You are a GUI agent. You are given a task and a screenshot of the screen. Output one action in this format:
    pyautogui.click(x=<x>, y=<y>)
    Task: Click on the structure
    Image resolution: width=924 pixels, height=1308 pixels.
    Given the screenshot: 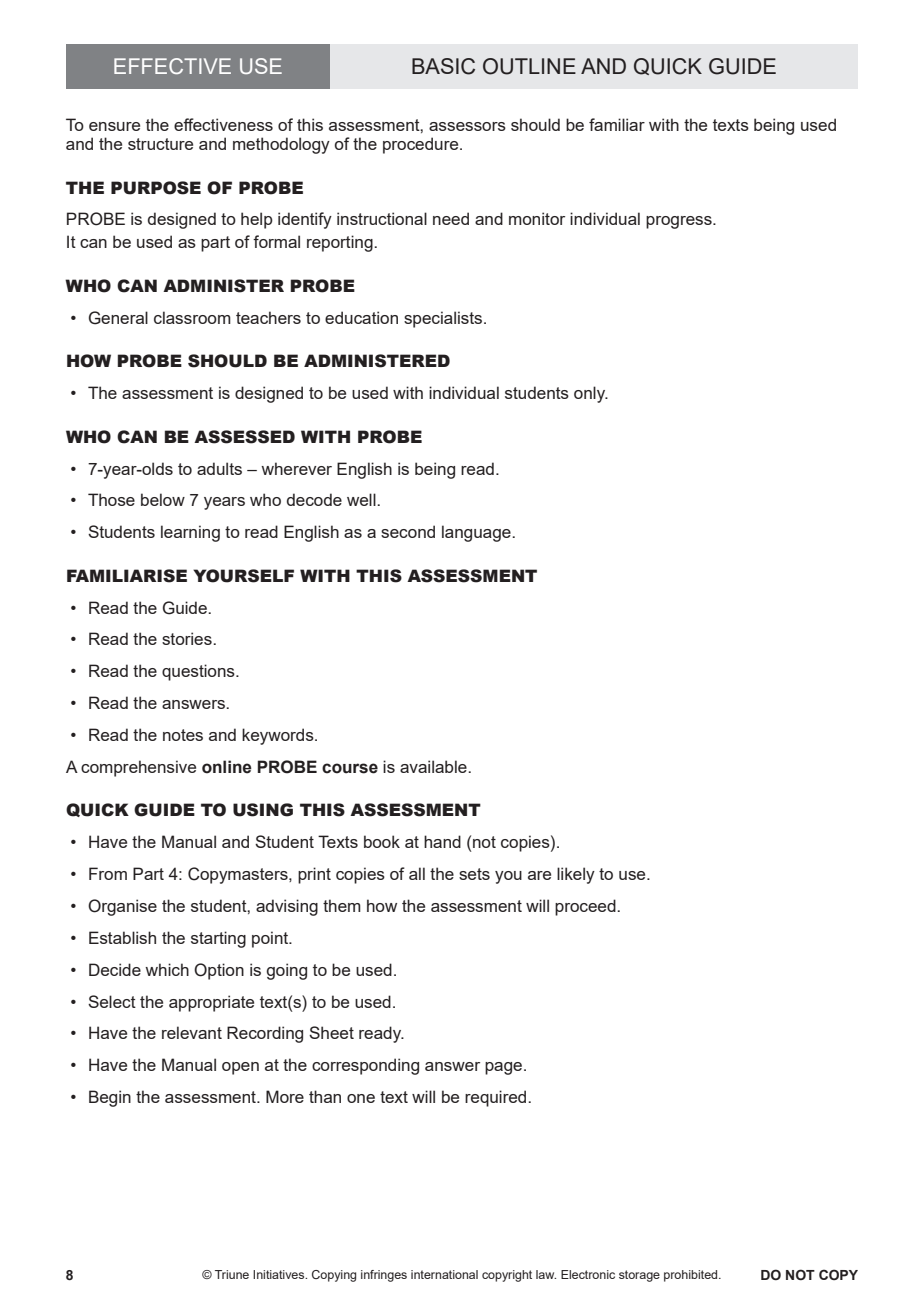 What is the action you would take?
    pyautogui.click(x=160, y=144)
